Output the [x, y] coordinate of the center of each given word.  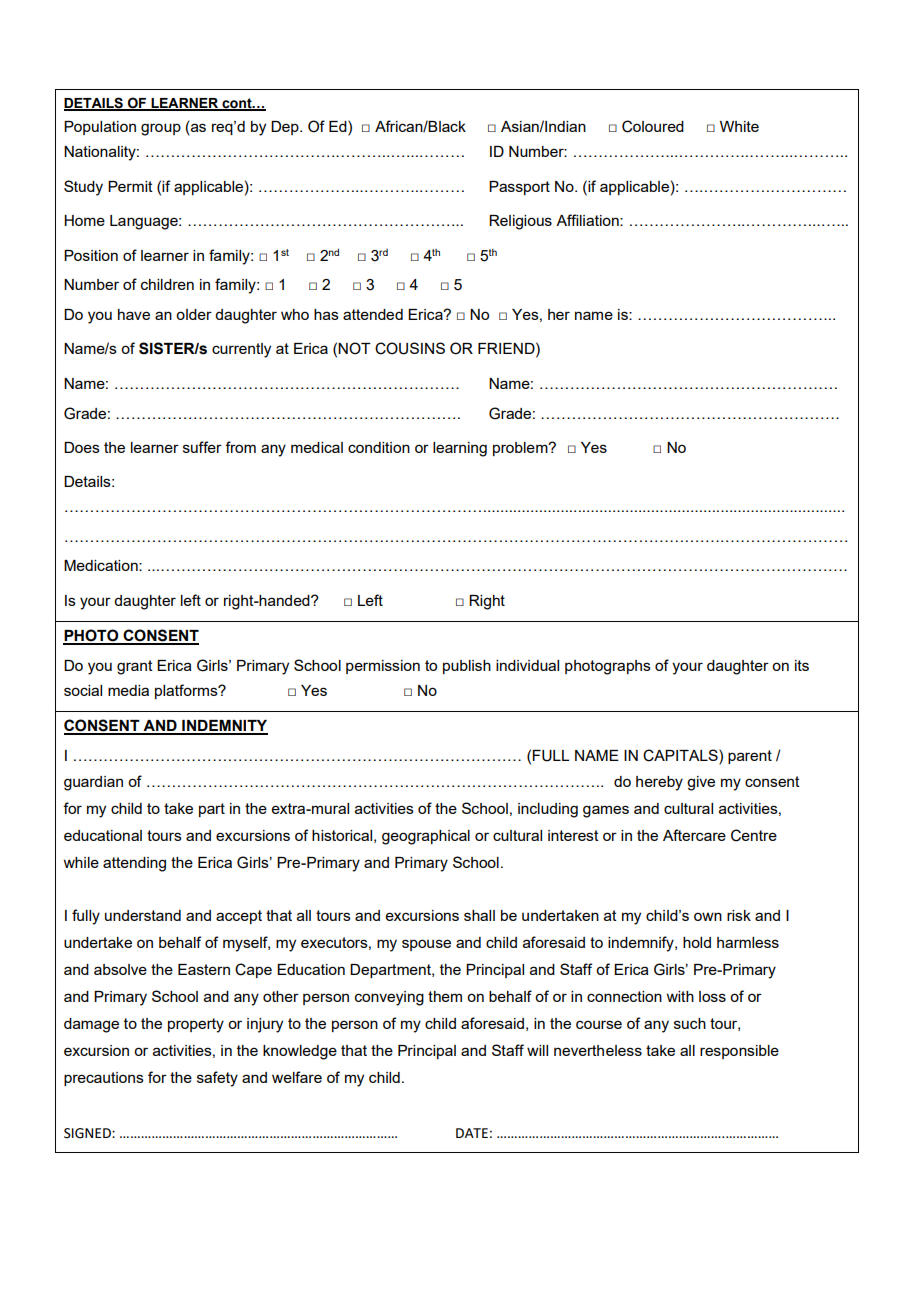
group [161, 129]
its [802, 665]
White [739, 126]
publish [467, 667]
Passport [519, 188]
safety [217, 1079]
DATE [472, 1133]
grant [135, 667]
